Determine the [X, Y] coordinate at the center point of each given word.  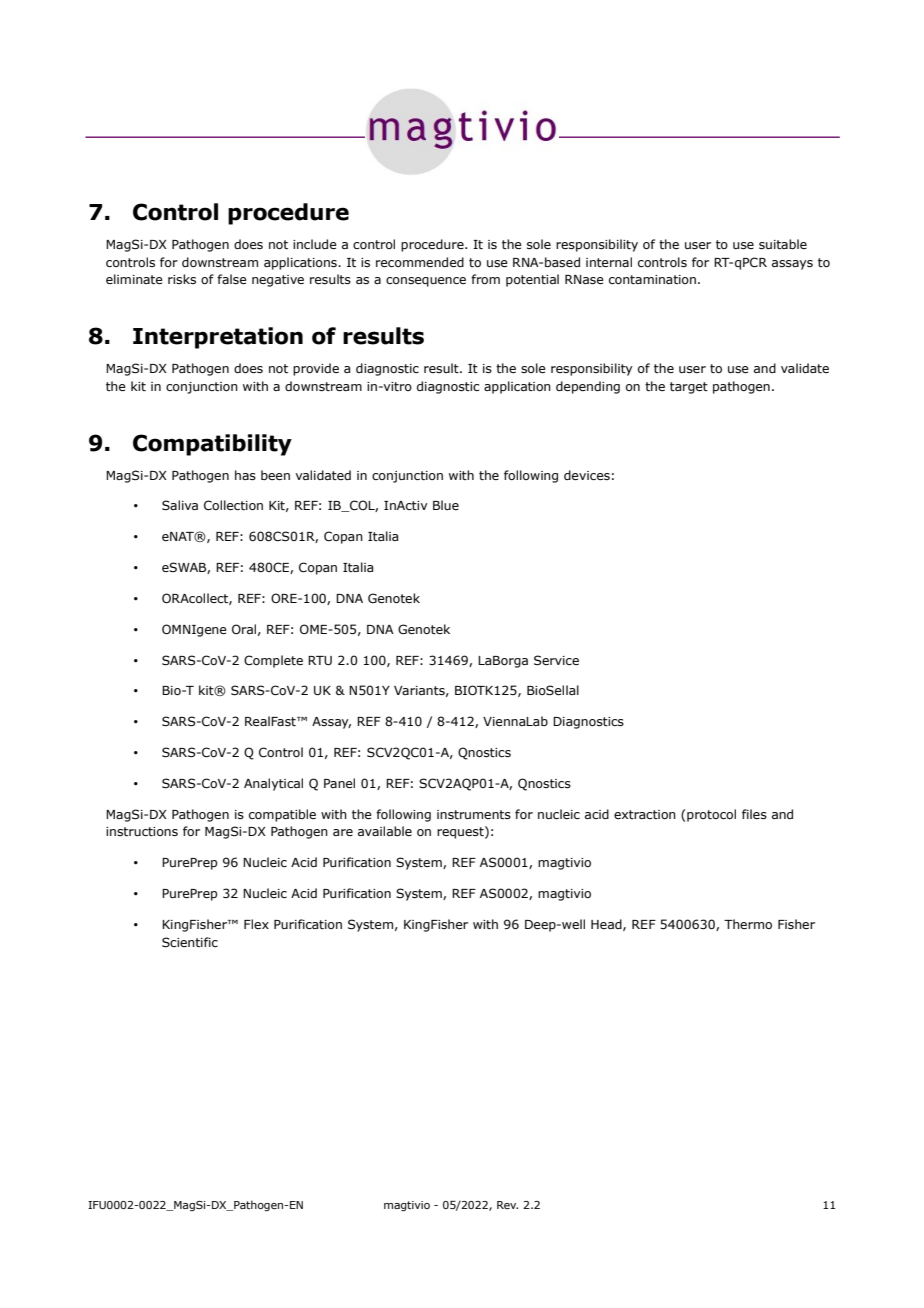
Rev [507, 1205]
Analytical [273, 784]
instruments [474, 814]
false [232, 279]
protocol [711, 815]
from [485, 279]
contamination [652, 279]
